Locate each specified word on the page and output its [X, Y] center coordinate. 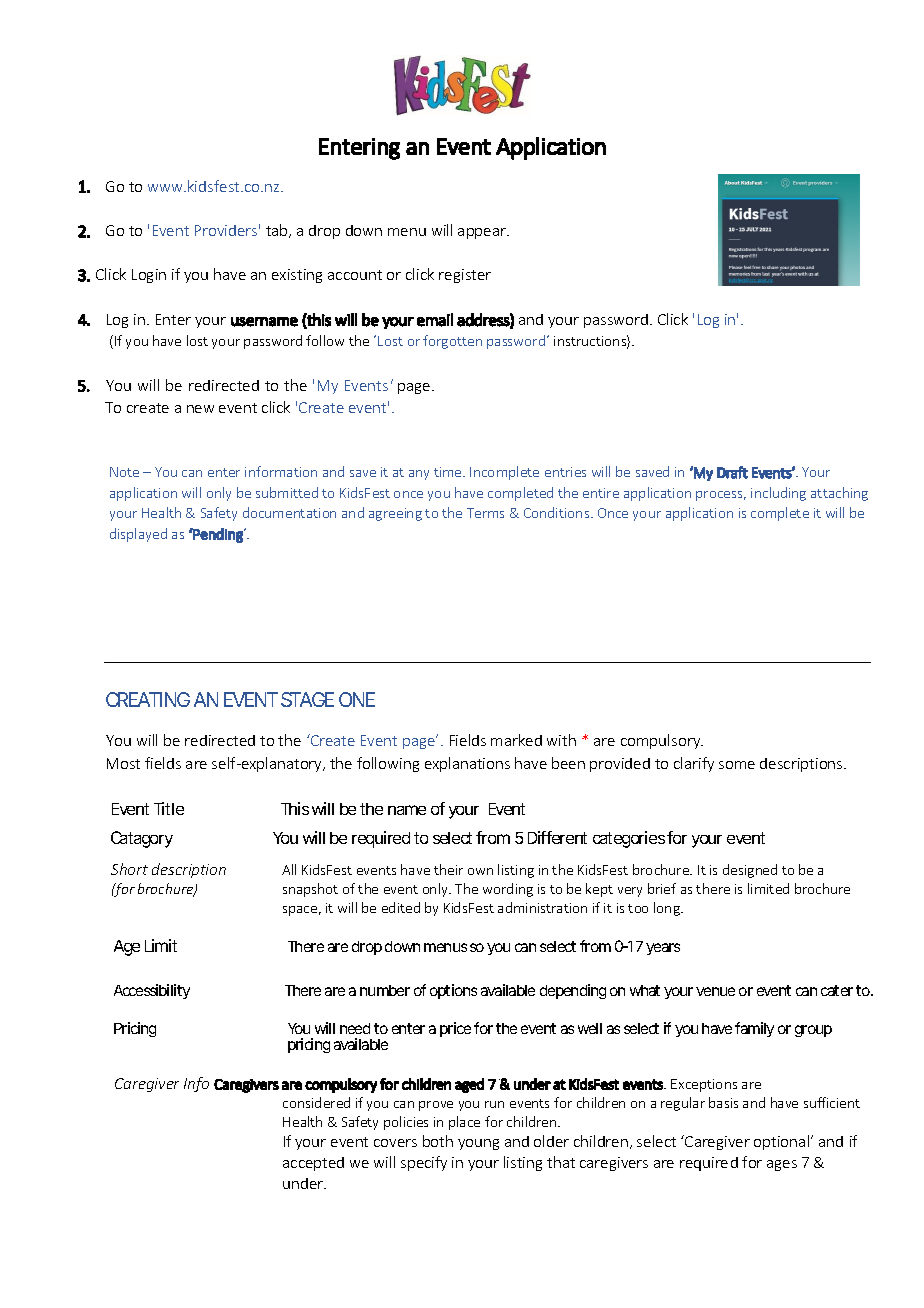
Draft [732, 472]
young [478, 1144]
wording [508, 890]
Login [149, 276]
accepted [313, 1164]
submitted [287, 492]
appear [483, 233]
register [465, 276]
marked [516, 740]
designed [750, 871]
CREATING [148, 699]
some [737, 765]
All [289, 869]
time [449, 472]
